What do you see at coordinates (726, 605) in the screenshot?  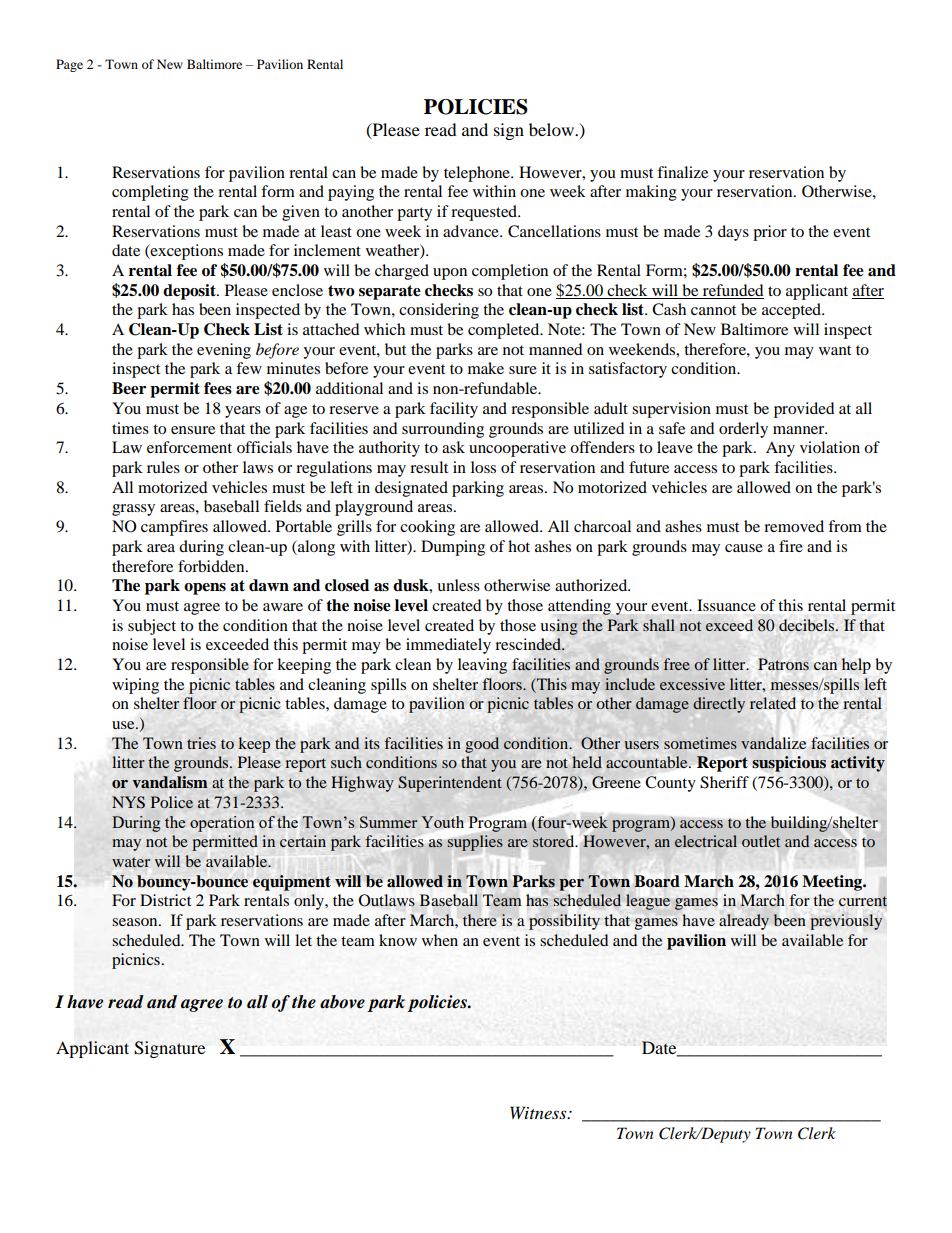 I see `Issuance` at bounding box center [726, 605].
